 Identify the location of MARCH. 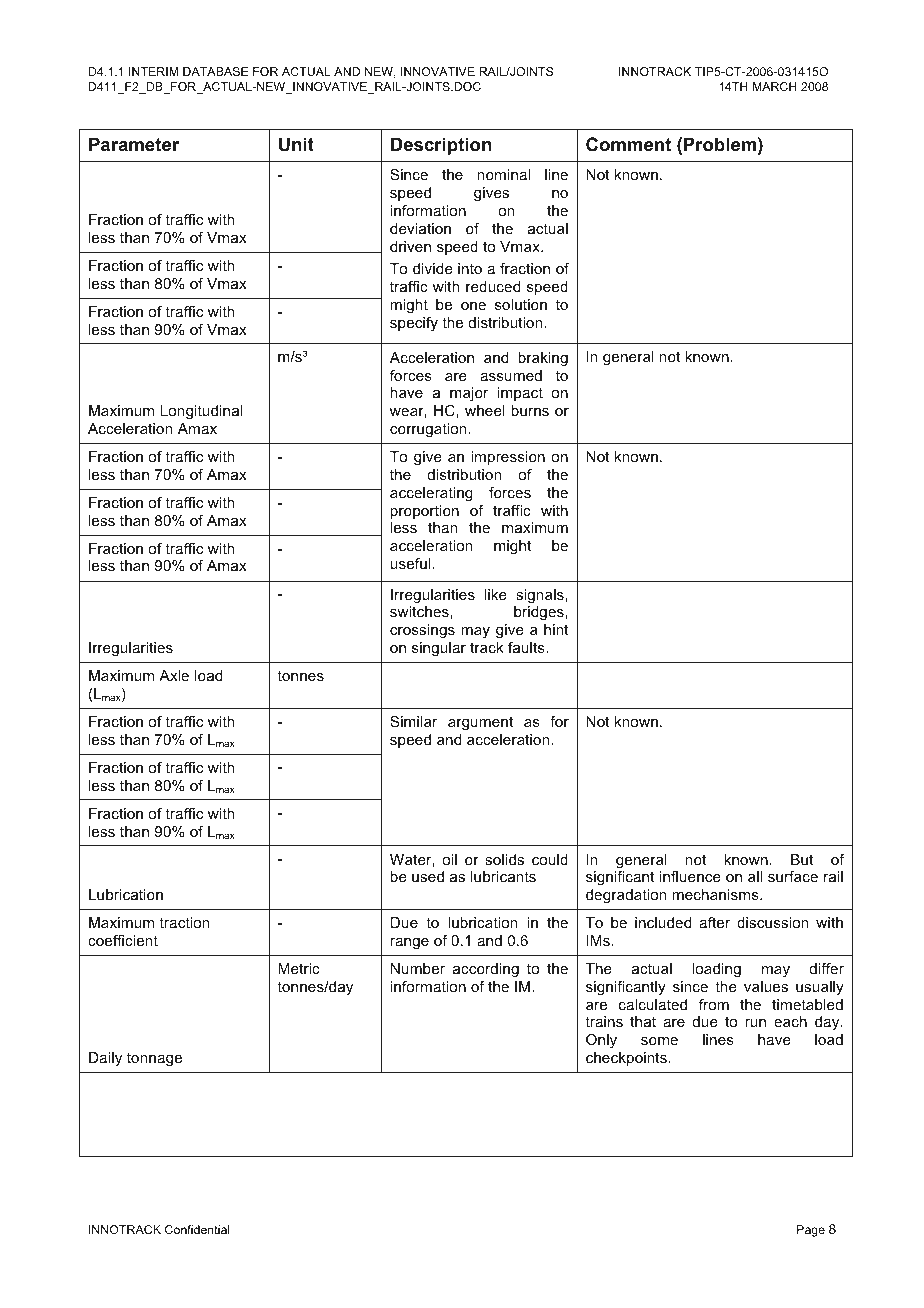
(775, 86).
